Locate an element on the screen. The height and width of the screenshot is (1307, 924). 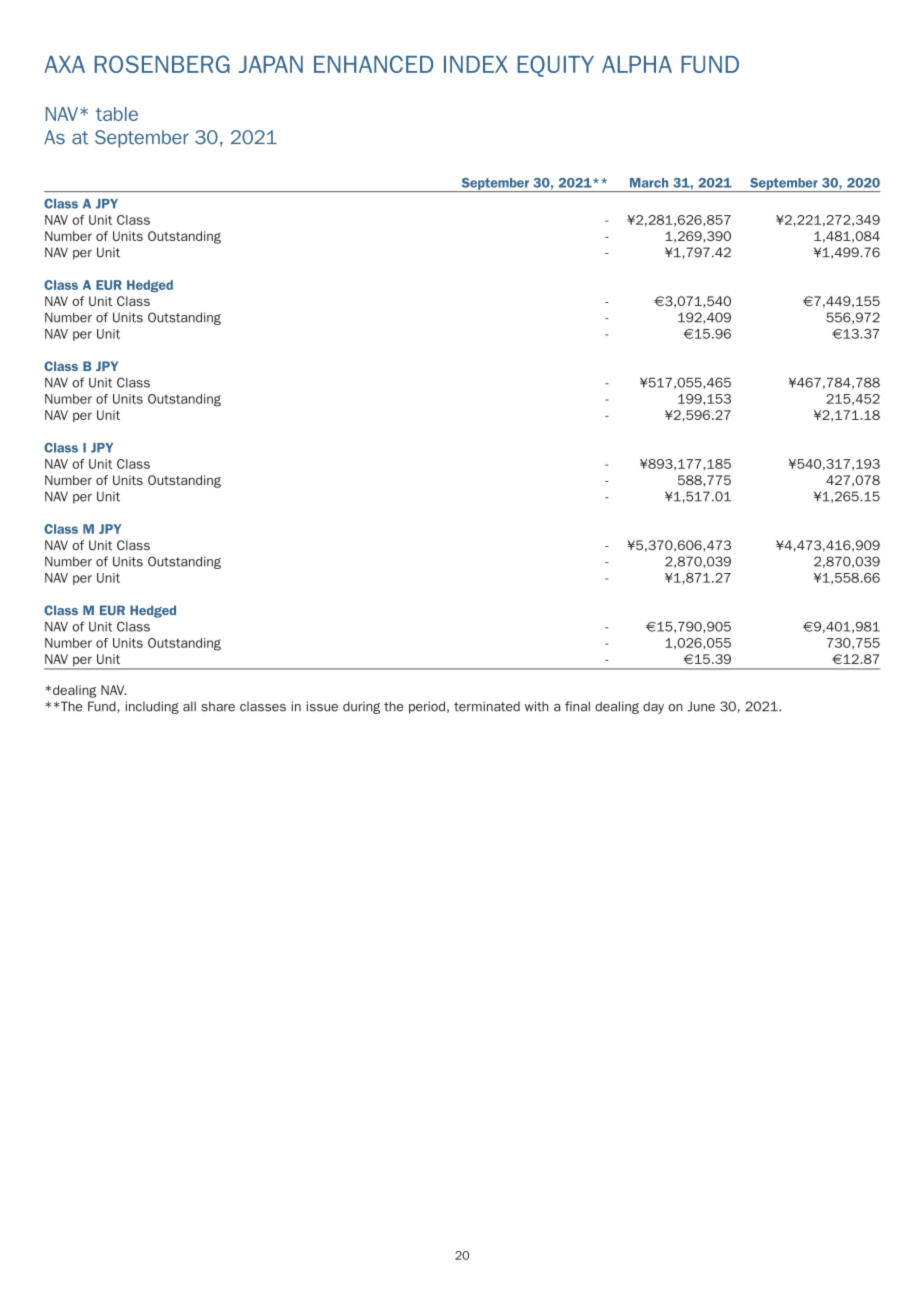
final is located at coordinates (577, 706).
